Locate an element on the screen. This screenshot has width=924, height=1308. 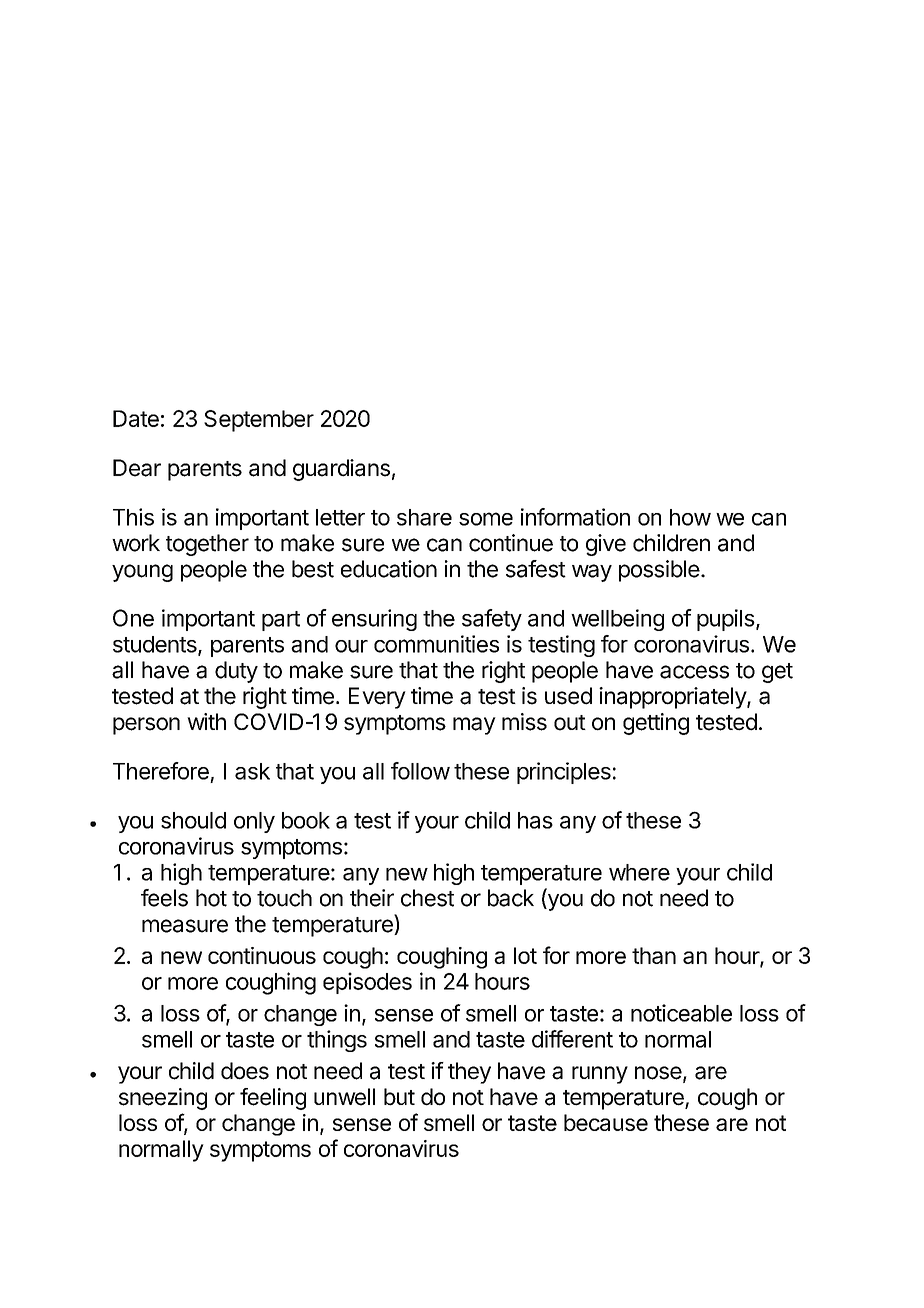
together is located at coordinates (207, 545).
